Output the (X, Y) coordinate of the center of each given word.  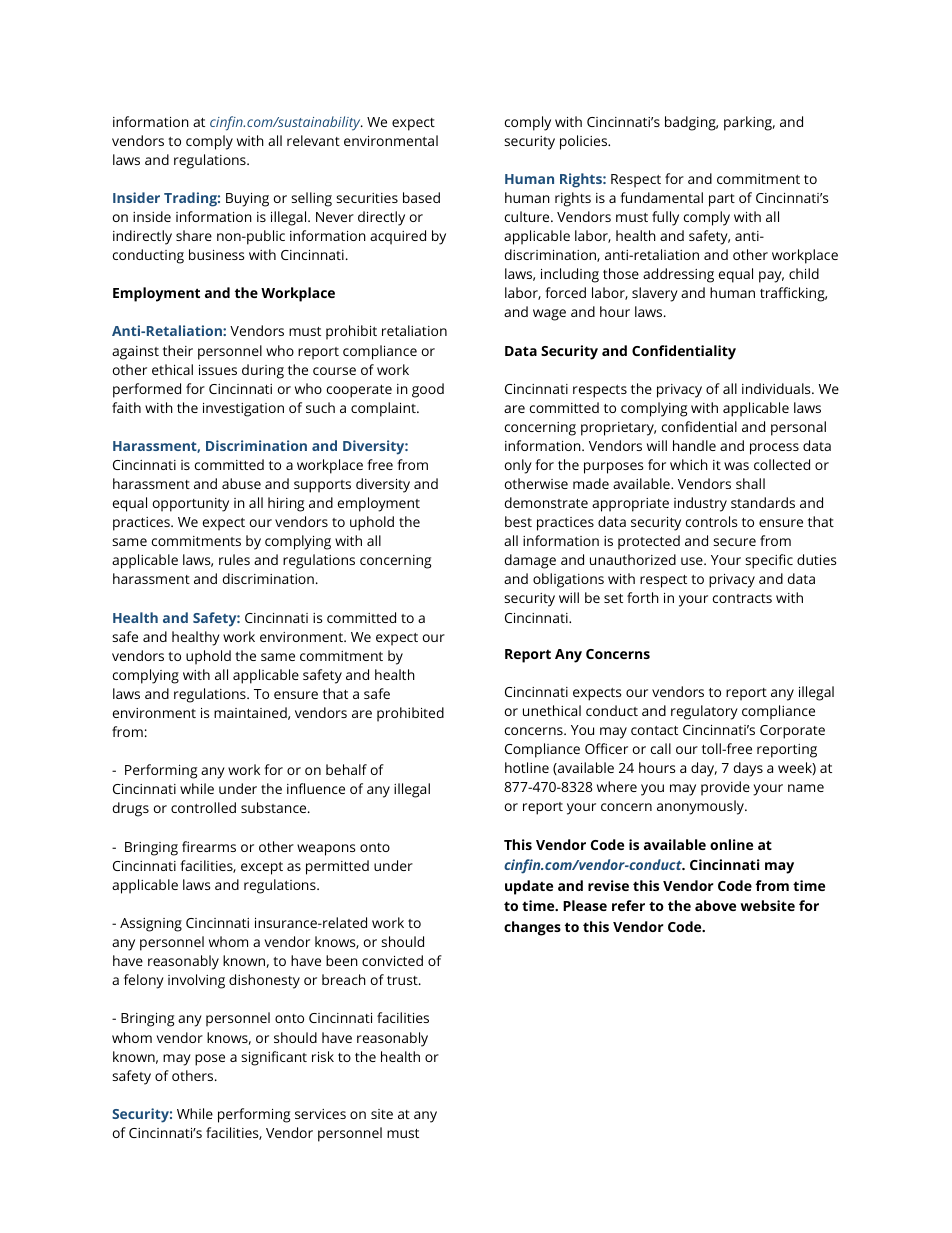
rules (234, 559)
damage (530, 561)
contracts (742, 598)
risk (323, 1056)
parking (749, 123)
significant (274, 1058)
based (421, 197)
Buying (247, 200)
